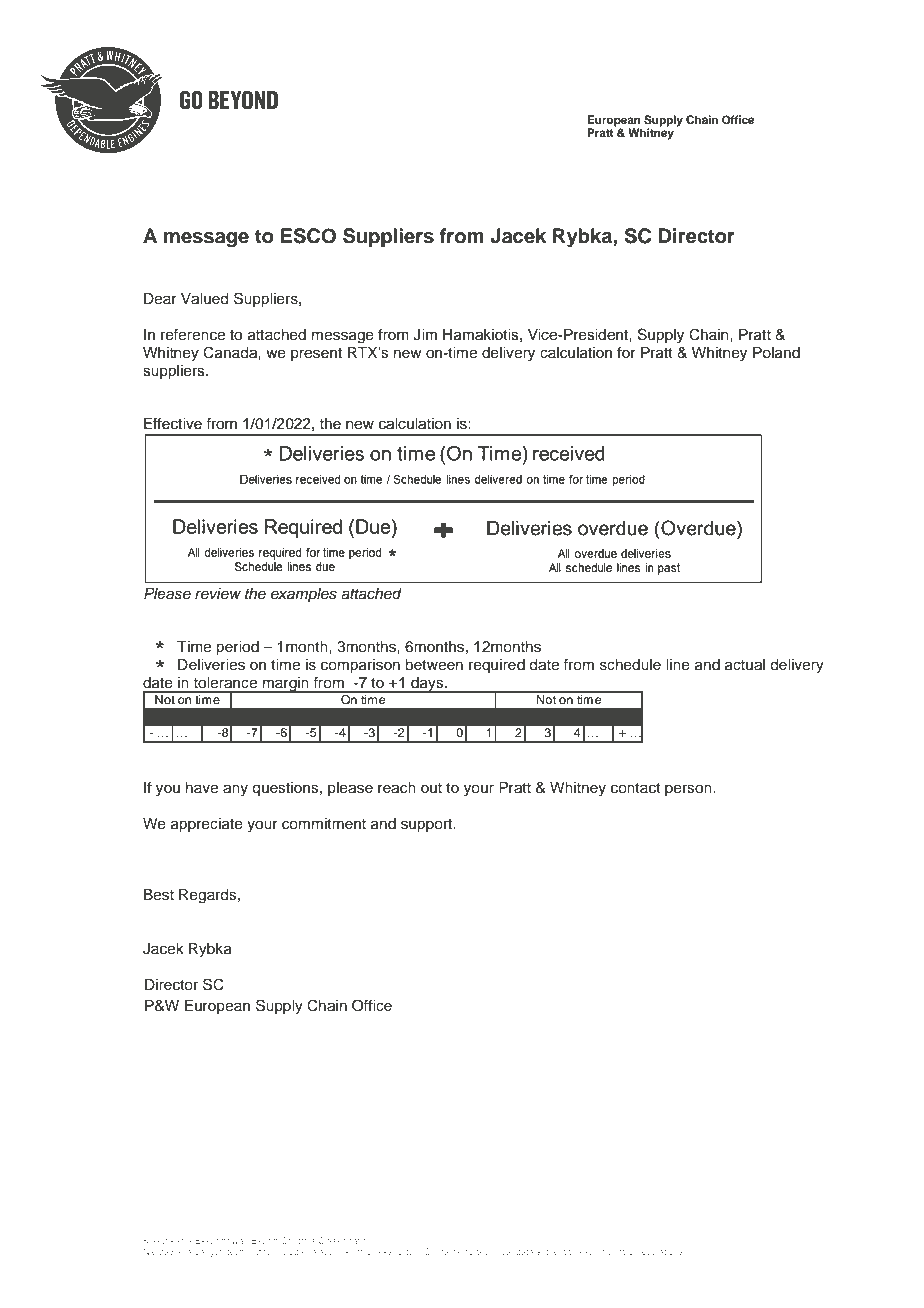 The height and width of the screenshot is (1308, 924). Describe the element at coordinates (202, 788) in the screenshot. I see `have` at that location.
